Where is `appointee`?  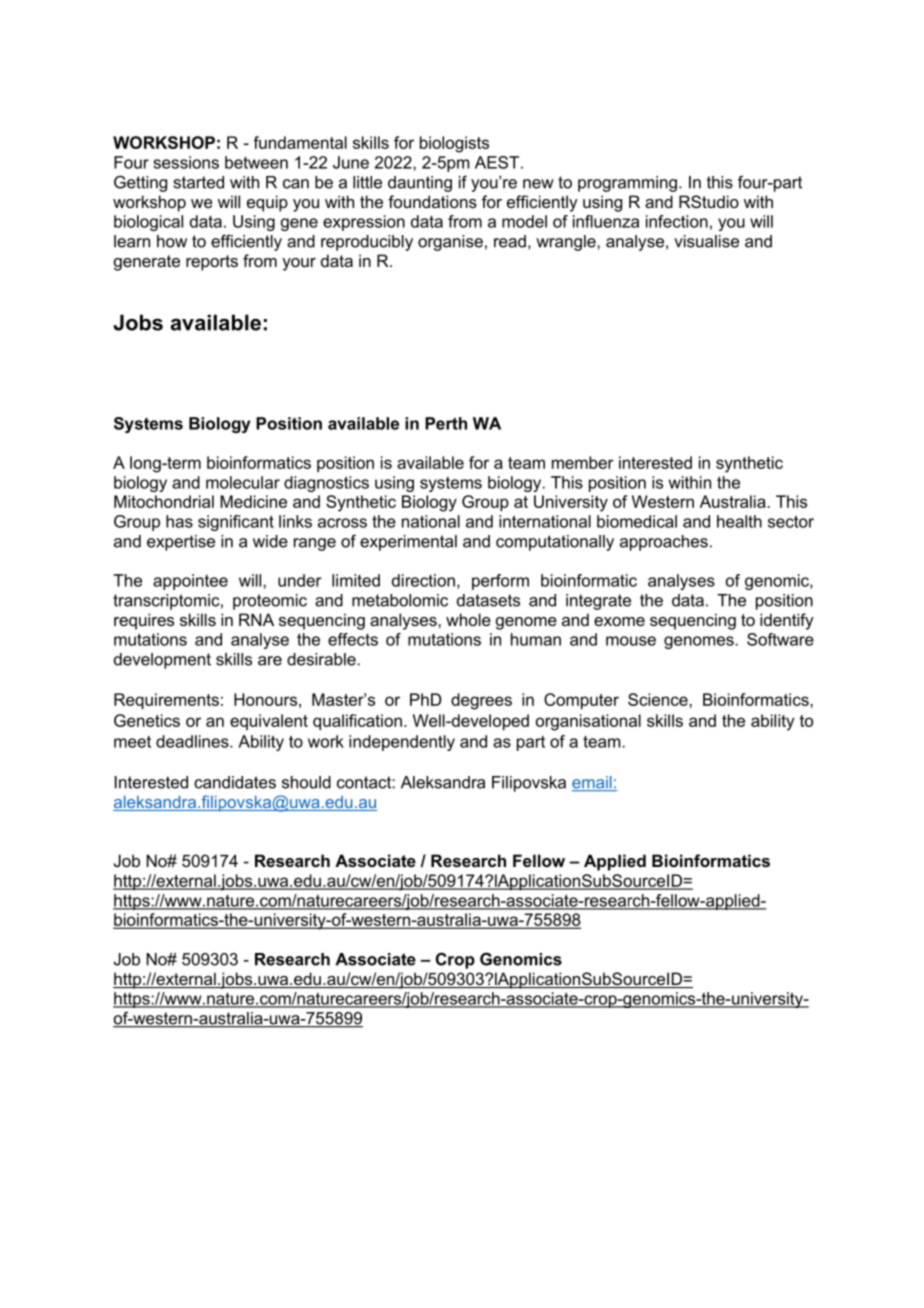
appointee is located at coordinates (190, 582).
